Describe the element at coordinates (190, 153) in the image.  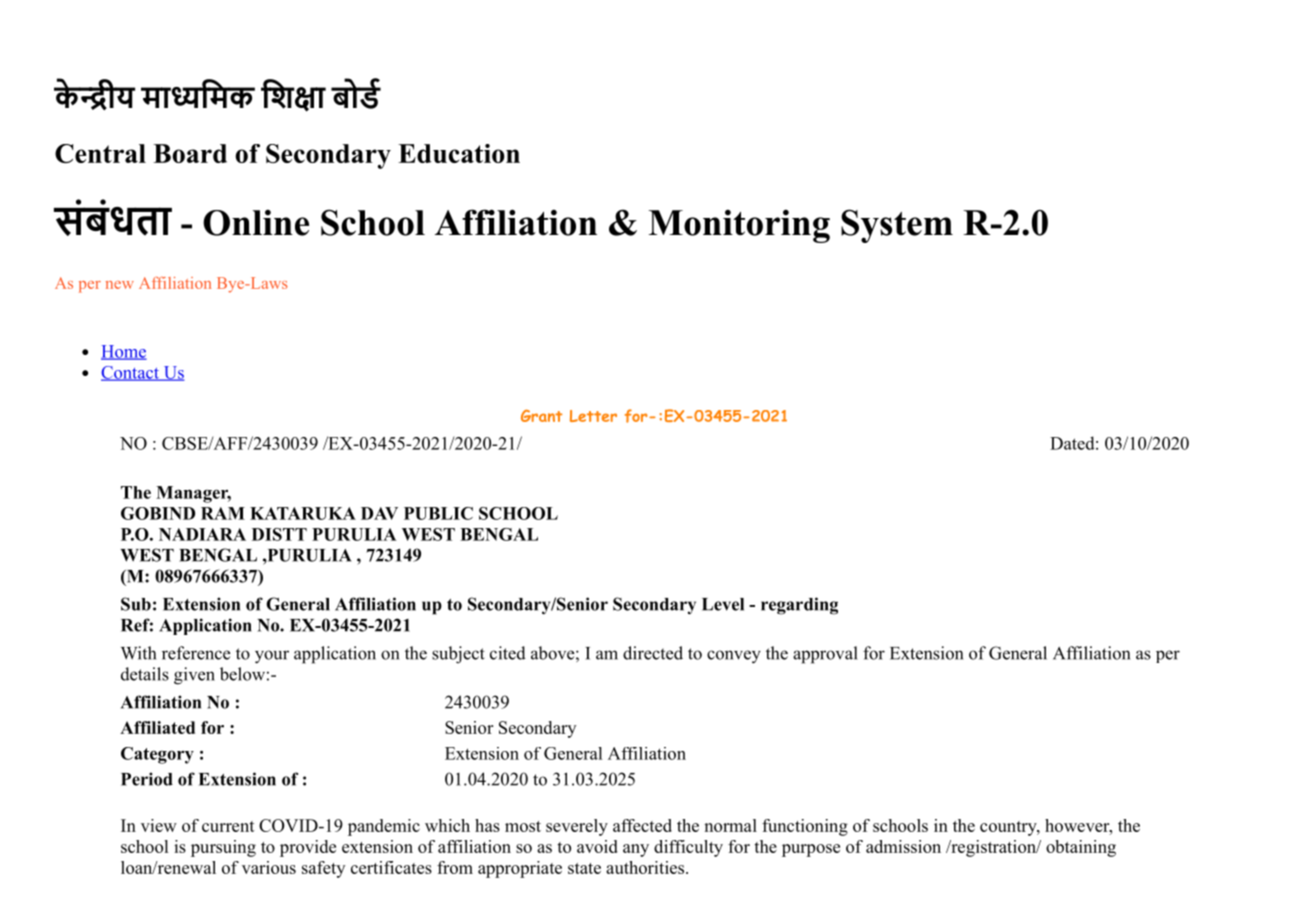
I see `Board` at that location.
